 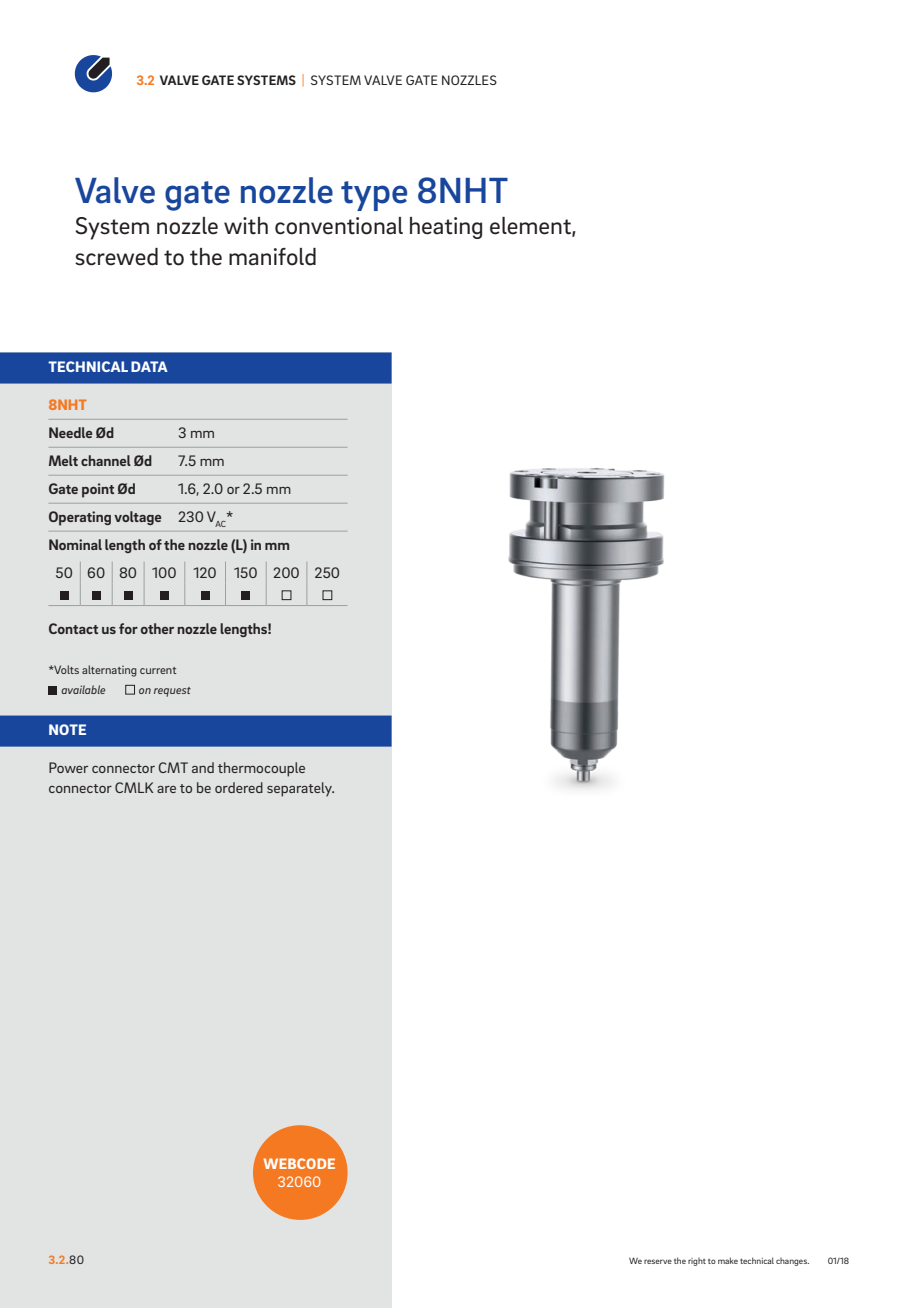 I want to click on ordered, so click(x=239, y=787).
